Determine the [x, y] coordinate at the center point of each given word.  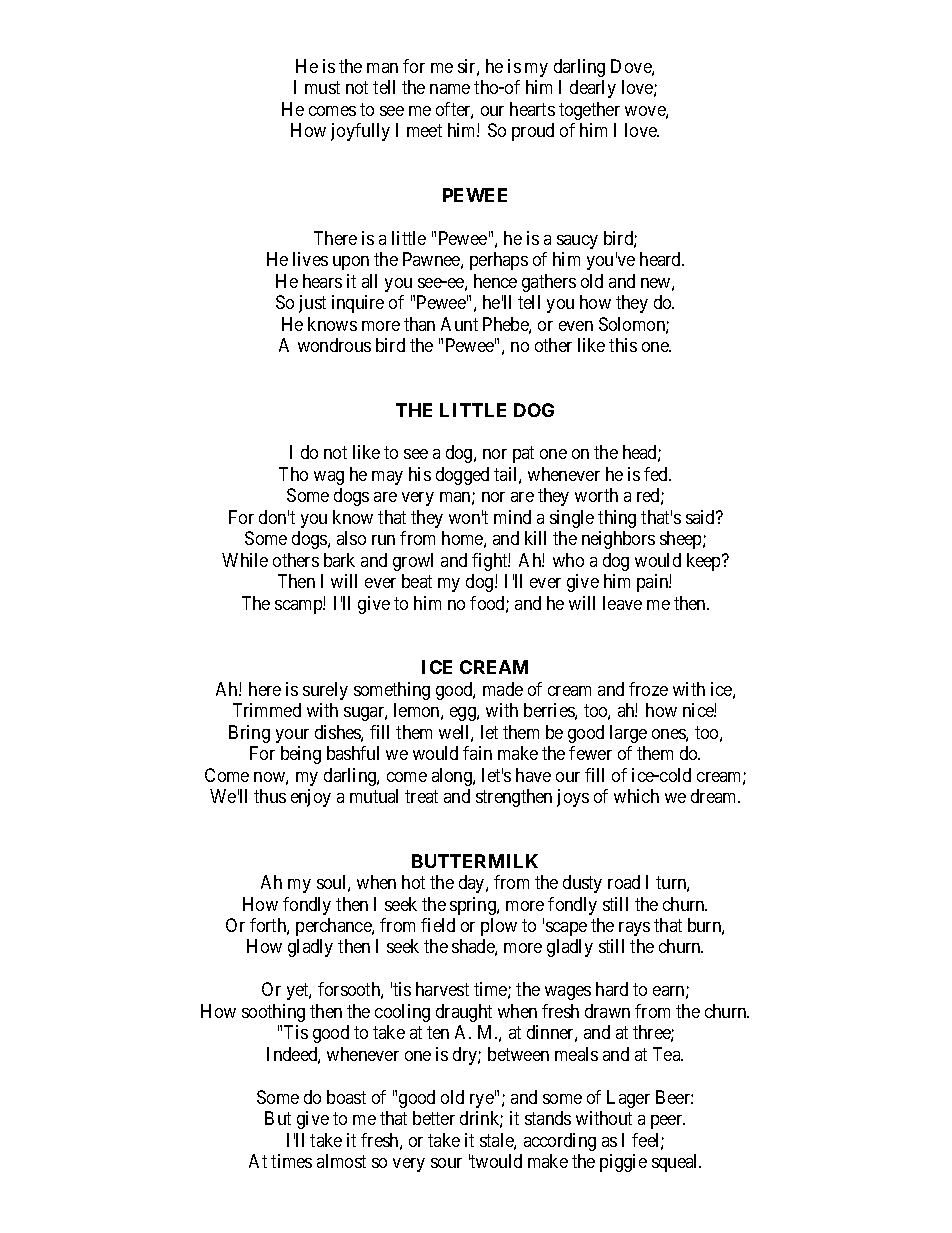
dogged [462, 476]
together [589, 111]
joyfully [360, 132]
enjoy [311, 798]
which [636, 796]
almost [341, 1161]
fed [657, 474]
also [351, 538]
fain [477, 753]
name [450, 89]
